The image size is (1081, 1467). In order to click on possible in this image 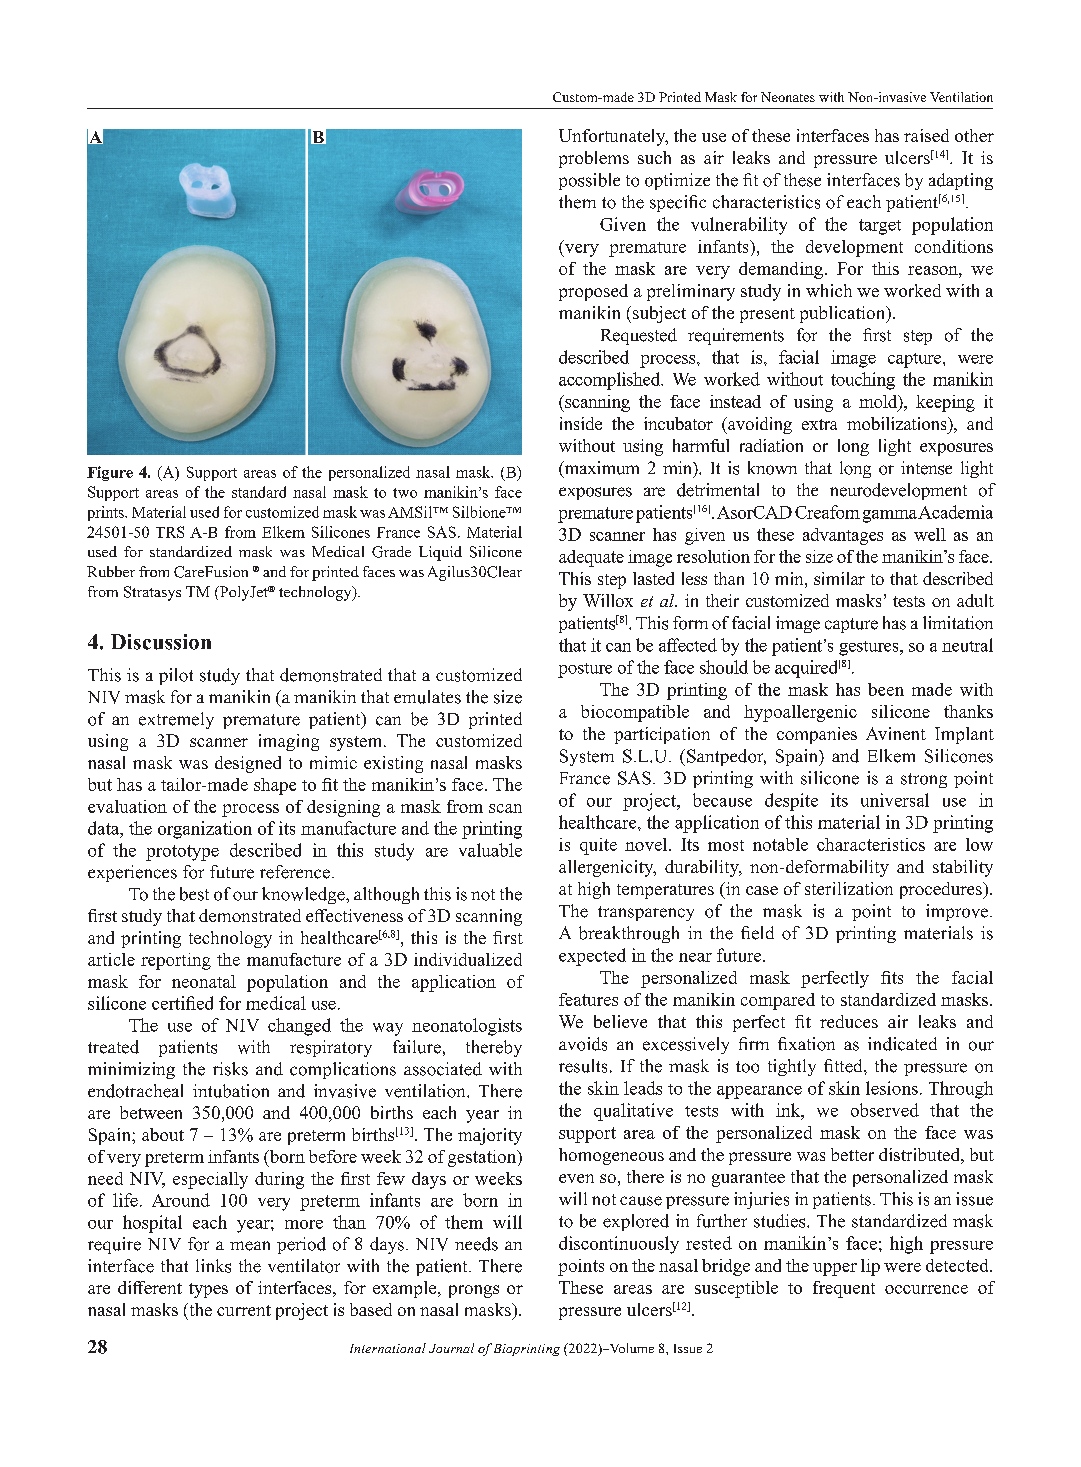, I will do `click(589, 181)`.
